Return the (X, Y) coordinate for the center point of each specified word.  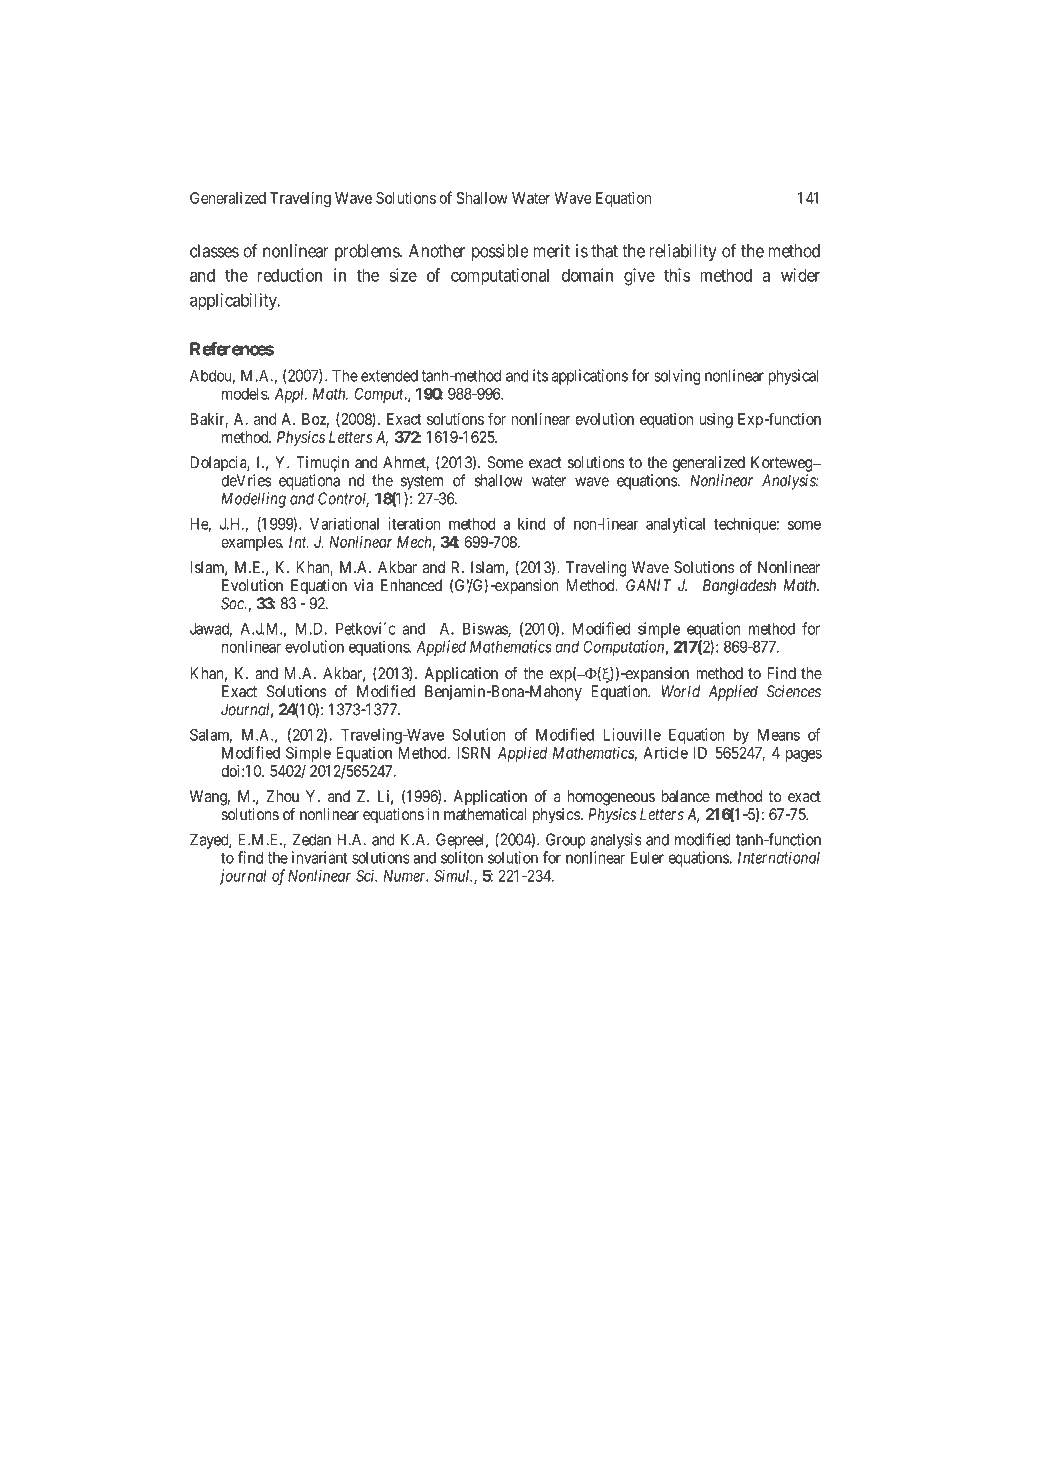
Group (566, 841)
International (779, 857)
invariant (319, 857)
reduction (290, 275)
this (677, 275)
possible (500, 252)
